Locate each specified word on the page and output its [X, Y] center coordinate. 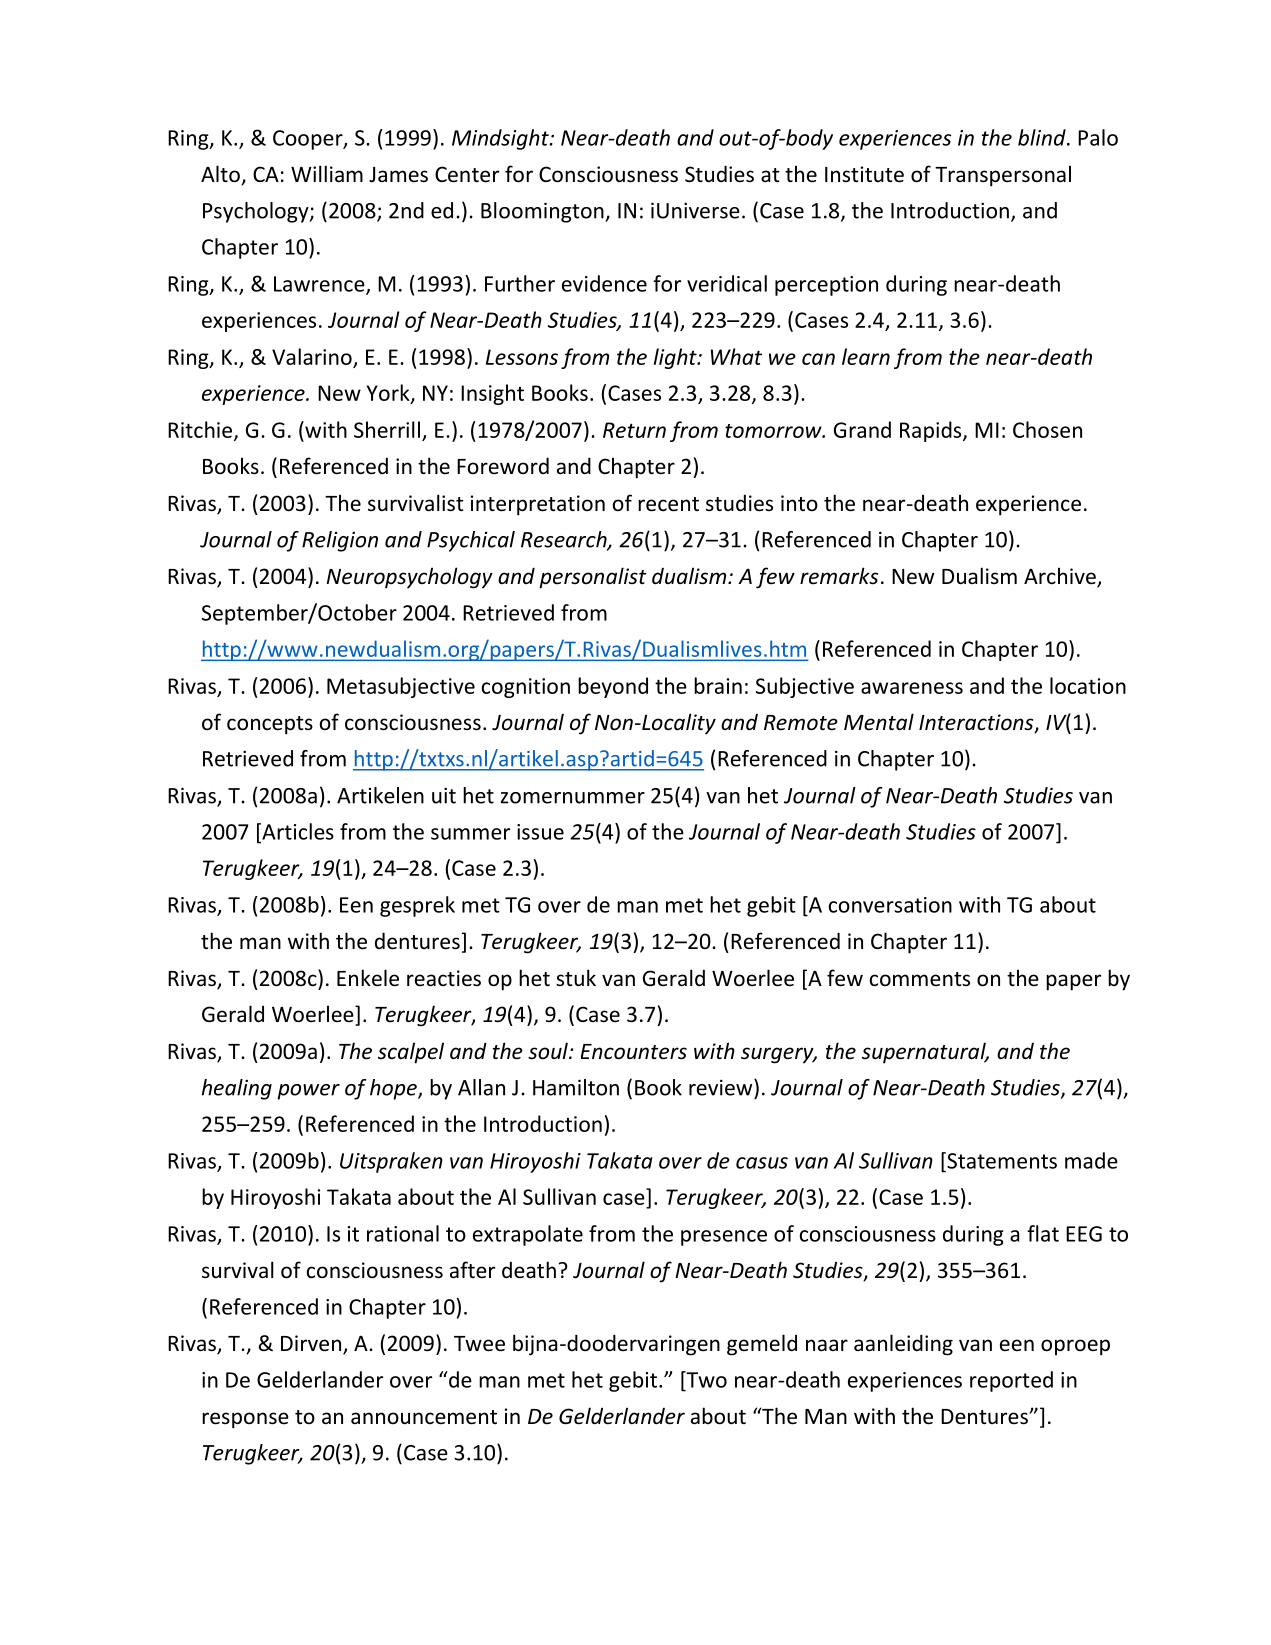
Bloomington [543, 212]
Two [705, 1379]
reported [1011, 1381]
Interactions [977, 723]
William [327, 173]
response [245, 1420]
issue [540, 832]
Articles [297, 831]
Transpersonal [1003, 176]
